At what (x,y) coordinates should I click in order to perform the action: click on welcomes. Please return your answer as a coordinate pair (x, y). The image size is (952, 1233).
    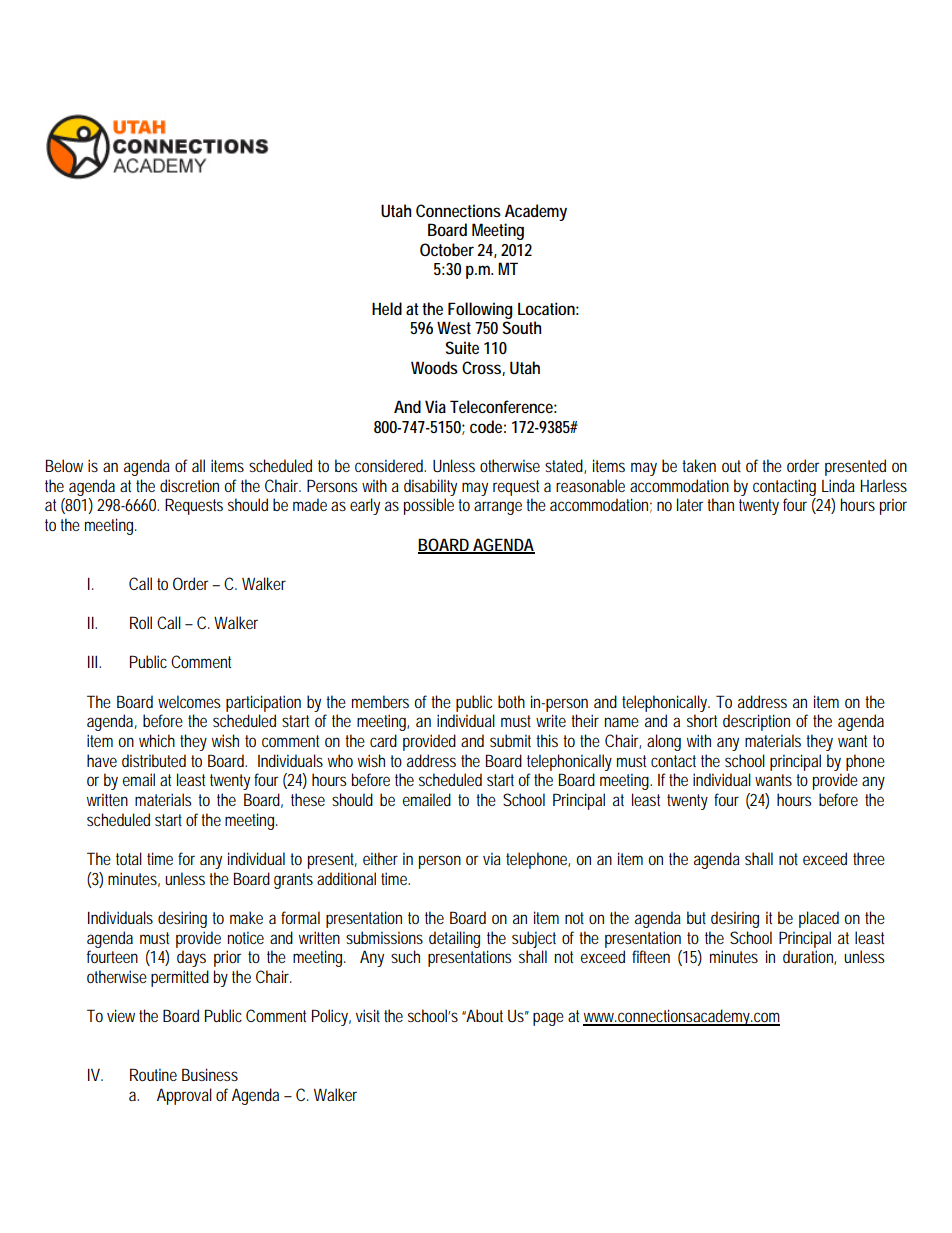
    Looking at the image, I should click on (189, 701).
